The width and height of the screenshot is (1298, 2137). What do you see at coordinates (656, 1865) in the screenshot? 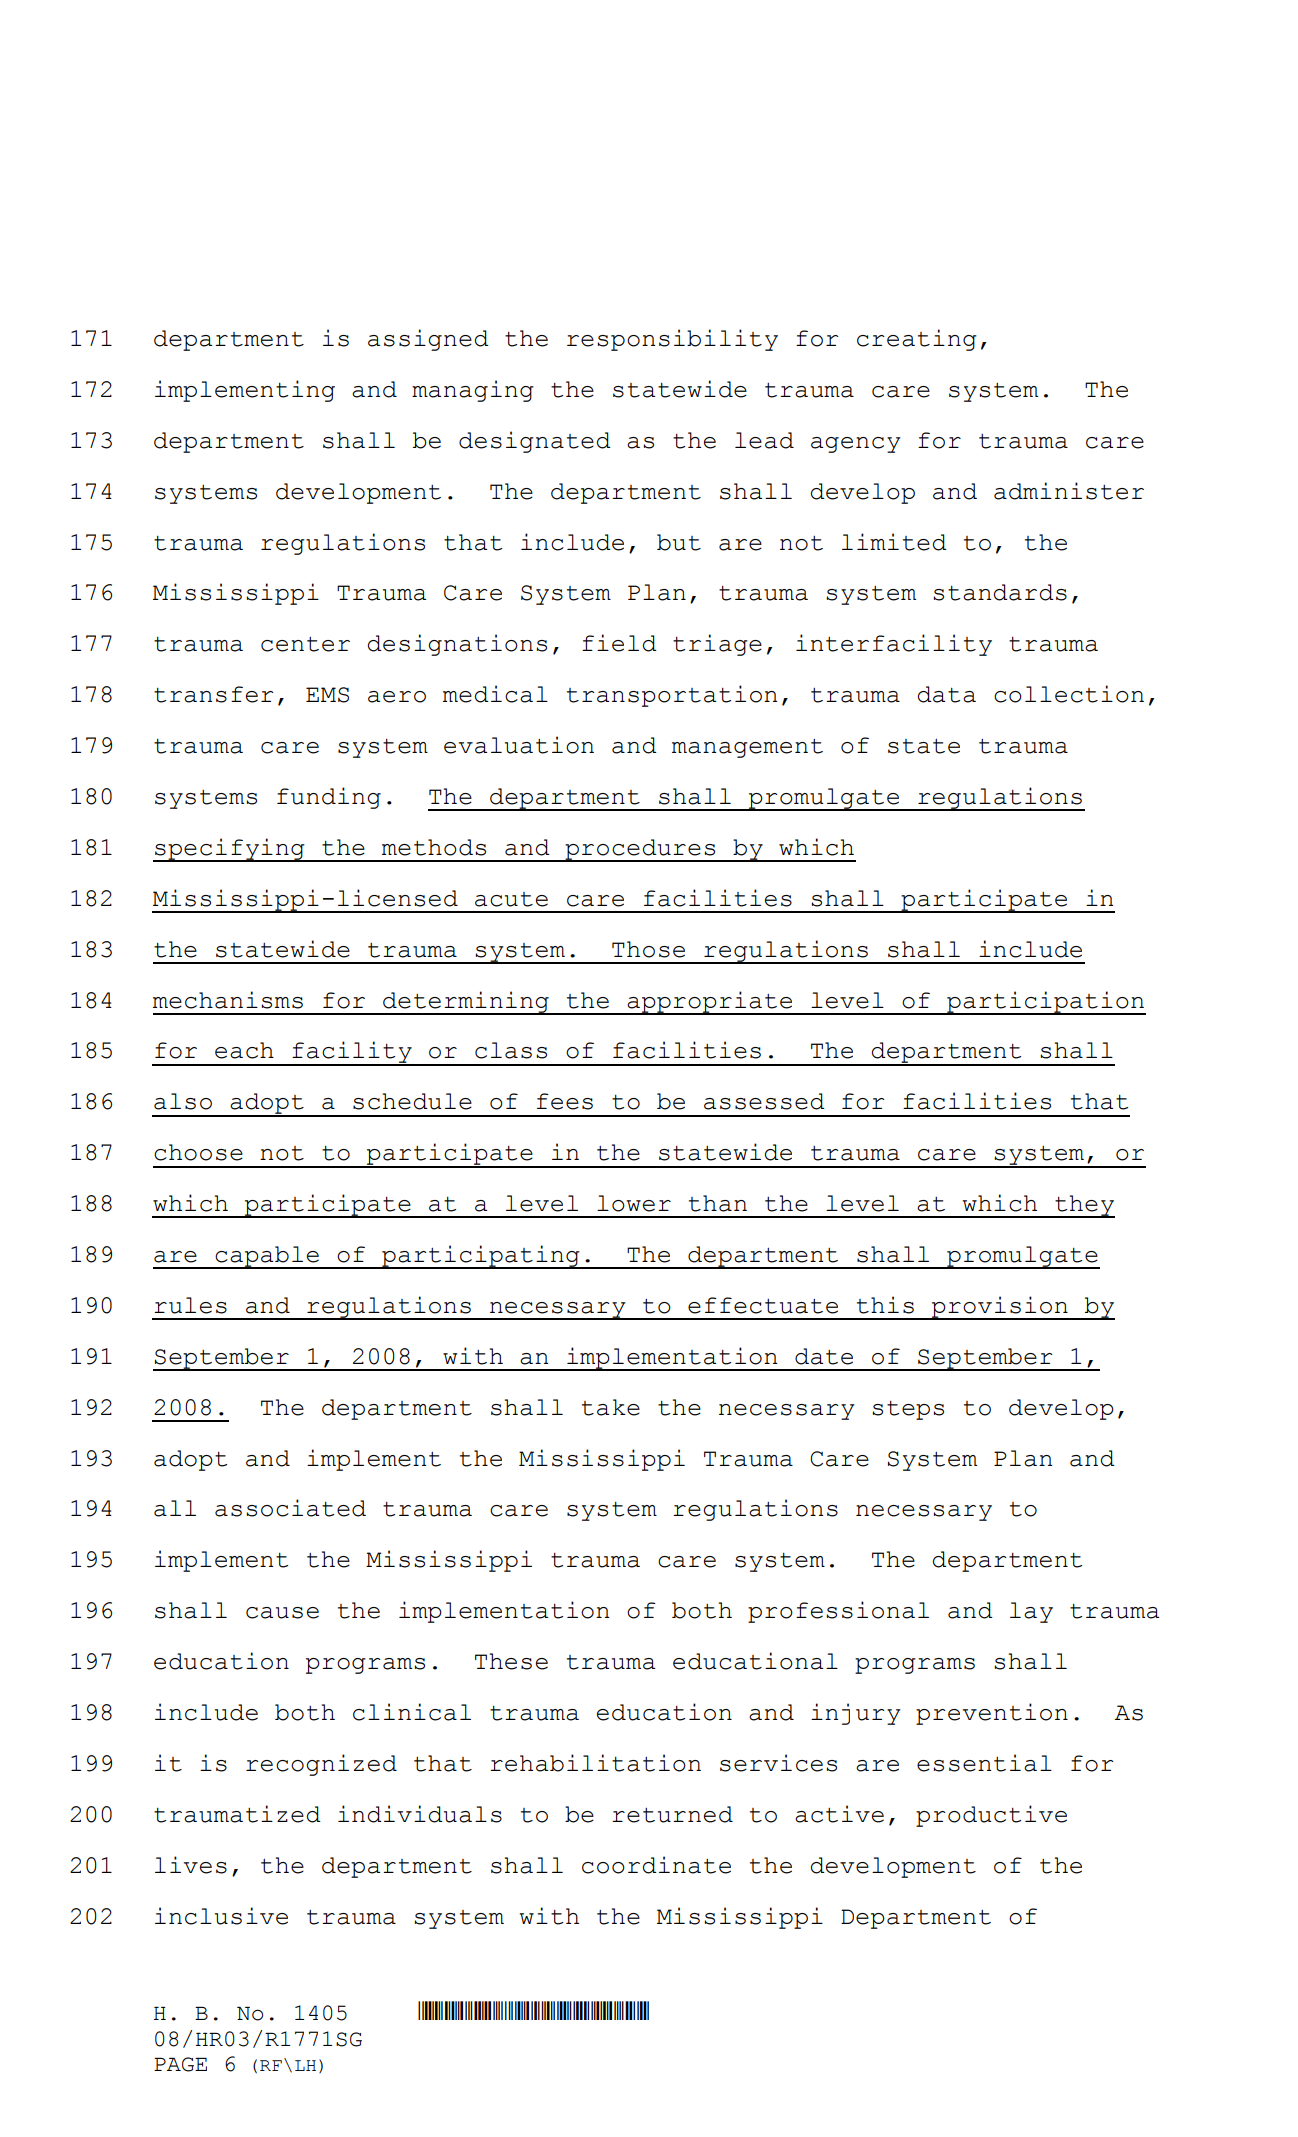
I see `coordinate` at bounding box center [656, 1865].
